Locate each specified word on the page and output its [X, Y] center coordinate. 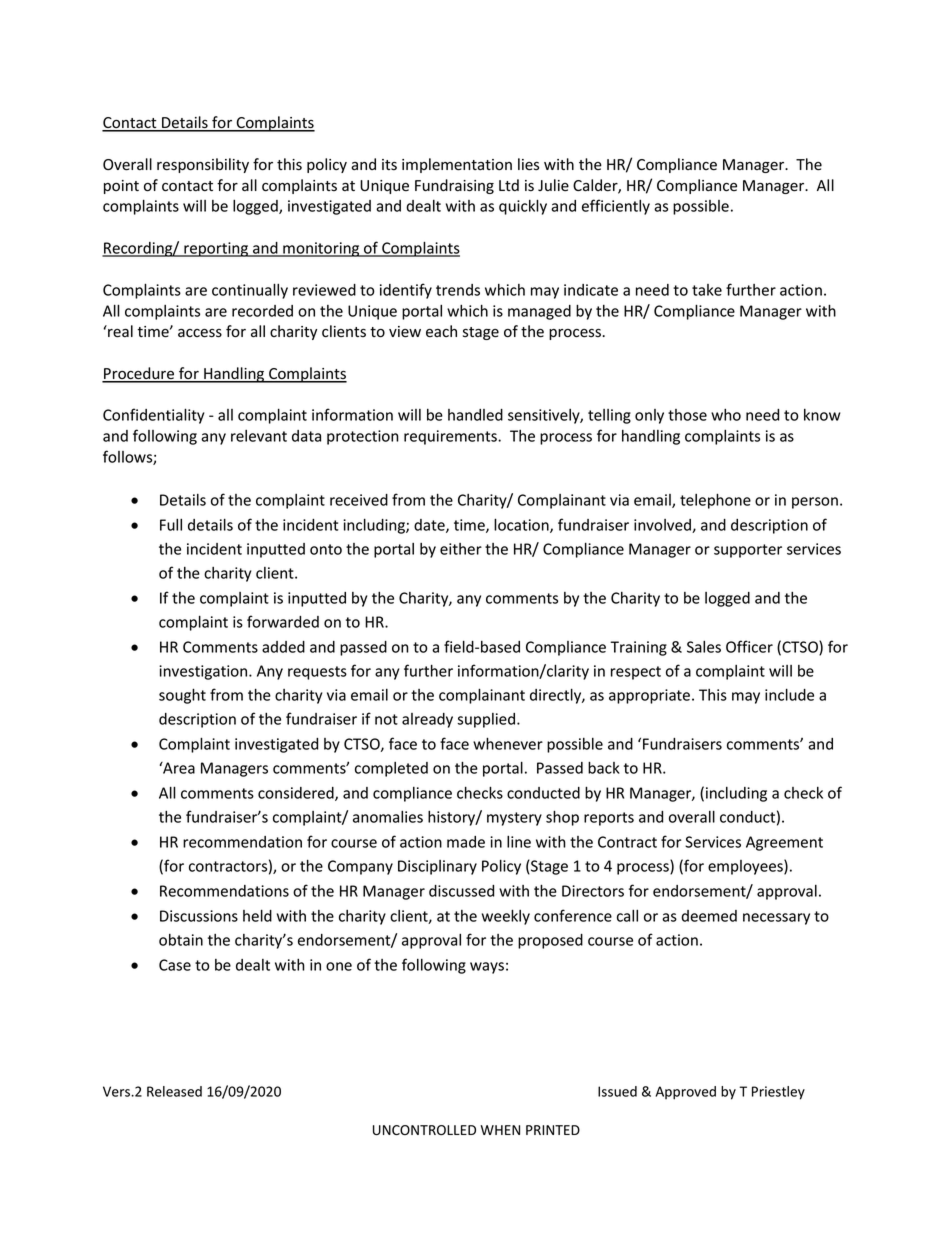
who [726, 415]
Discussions [199, 916]
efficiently [616, 207]
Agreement [784, 843]
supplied [486, 720]
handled [475, 415]
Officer [749, 646]
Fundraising [454, 186]
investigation [204, 672]
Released [174, 1091]
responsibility [203, 165]
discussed [461, 891]
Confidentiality [153, 416]
